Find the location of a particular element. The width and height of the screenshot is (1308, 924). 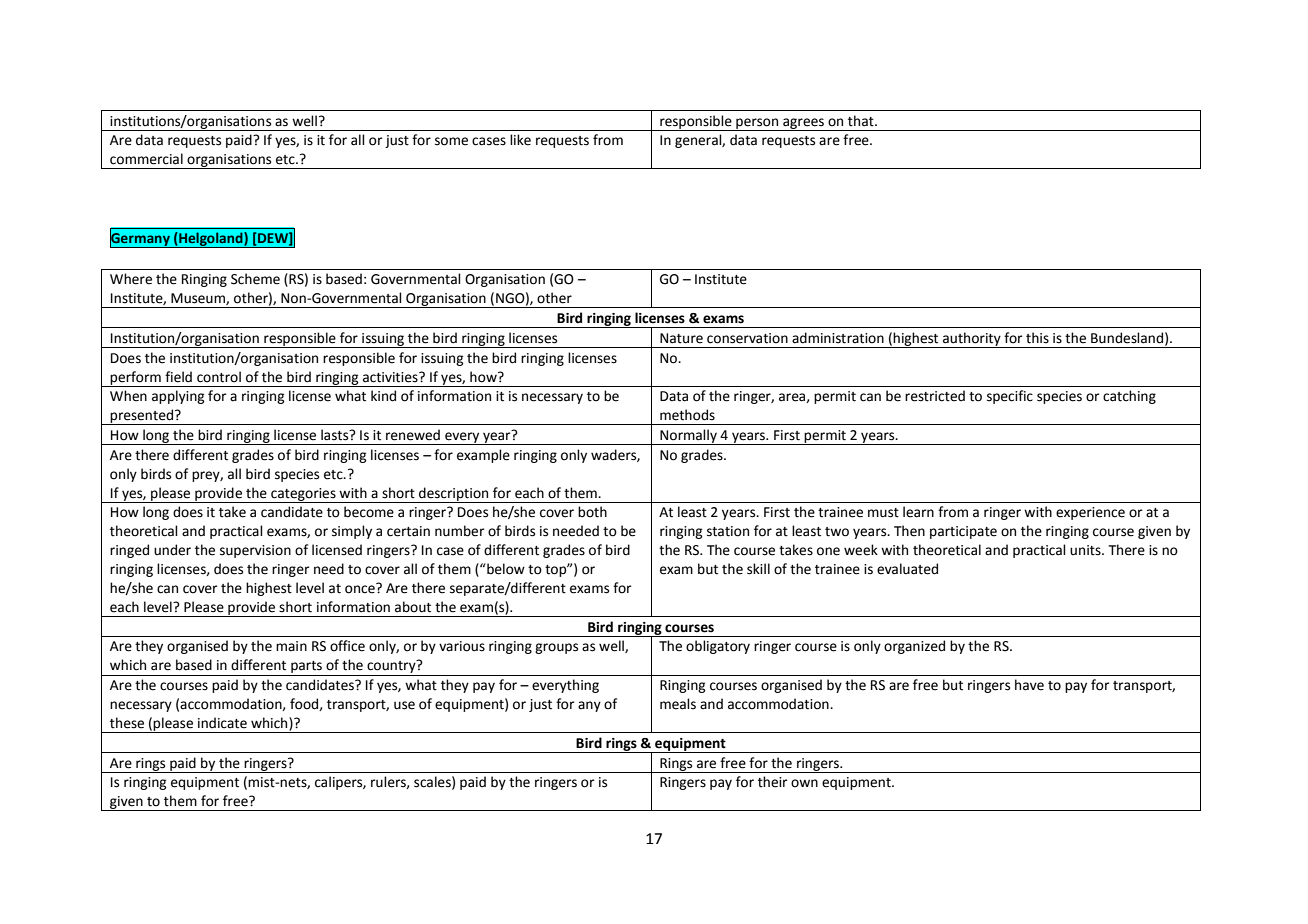

Scheme is located at coordinates (255, 279).
